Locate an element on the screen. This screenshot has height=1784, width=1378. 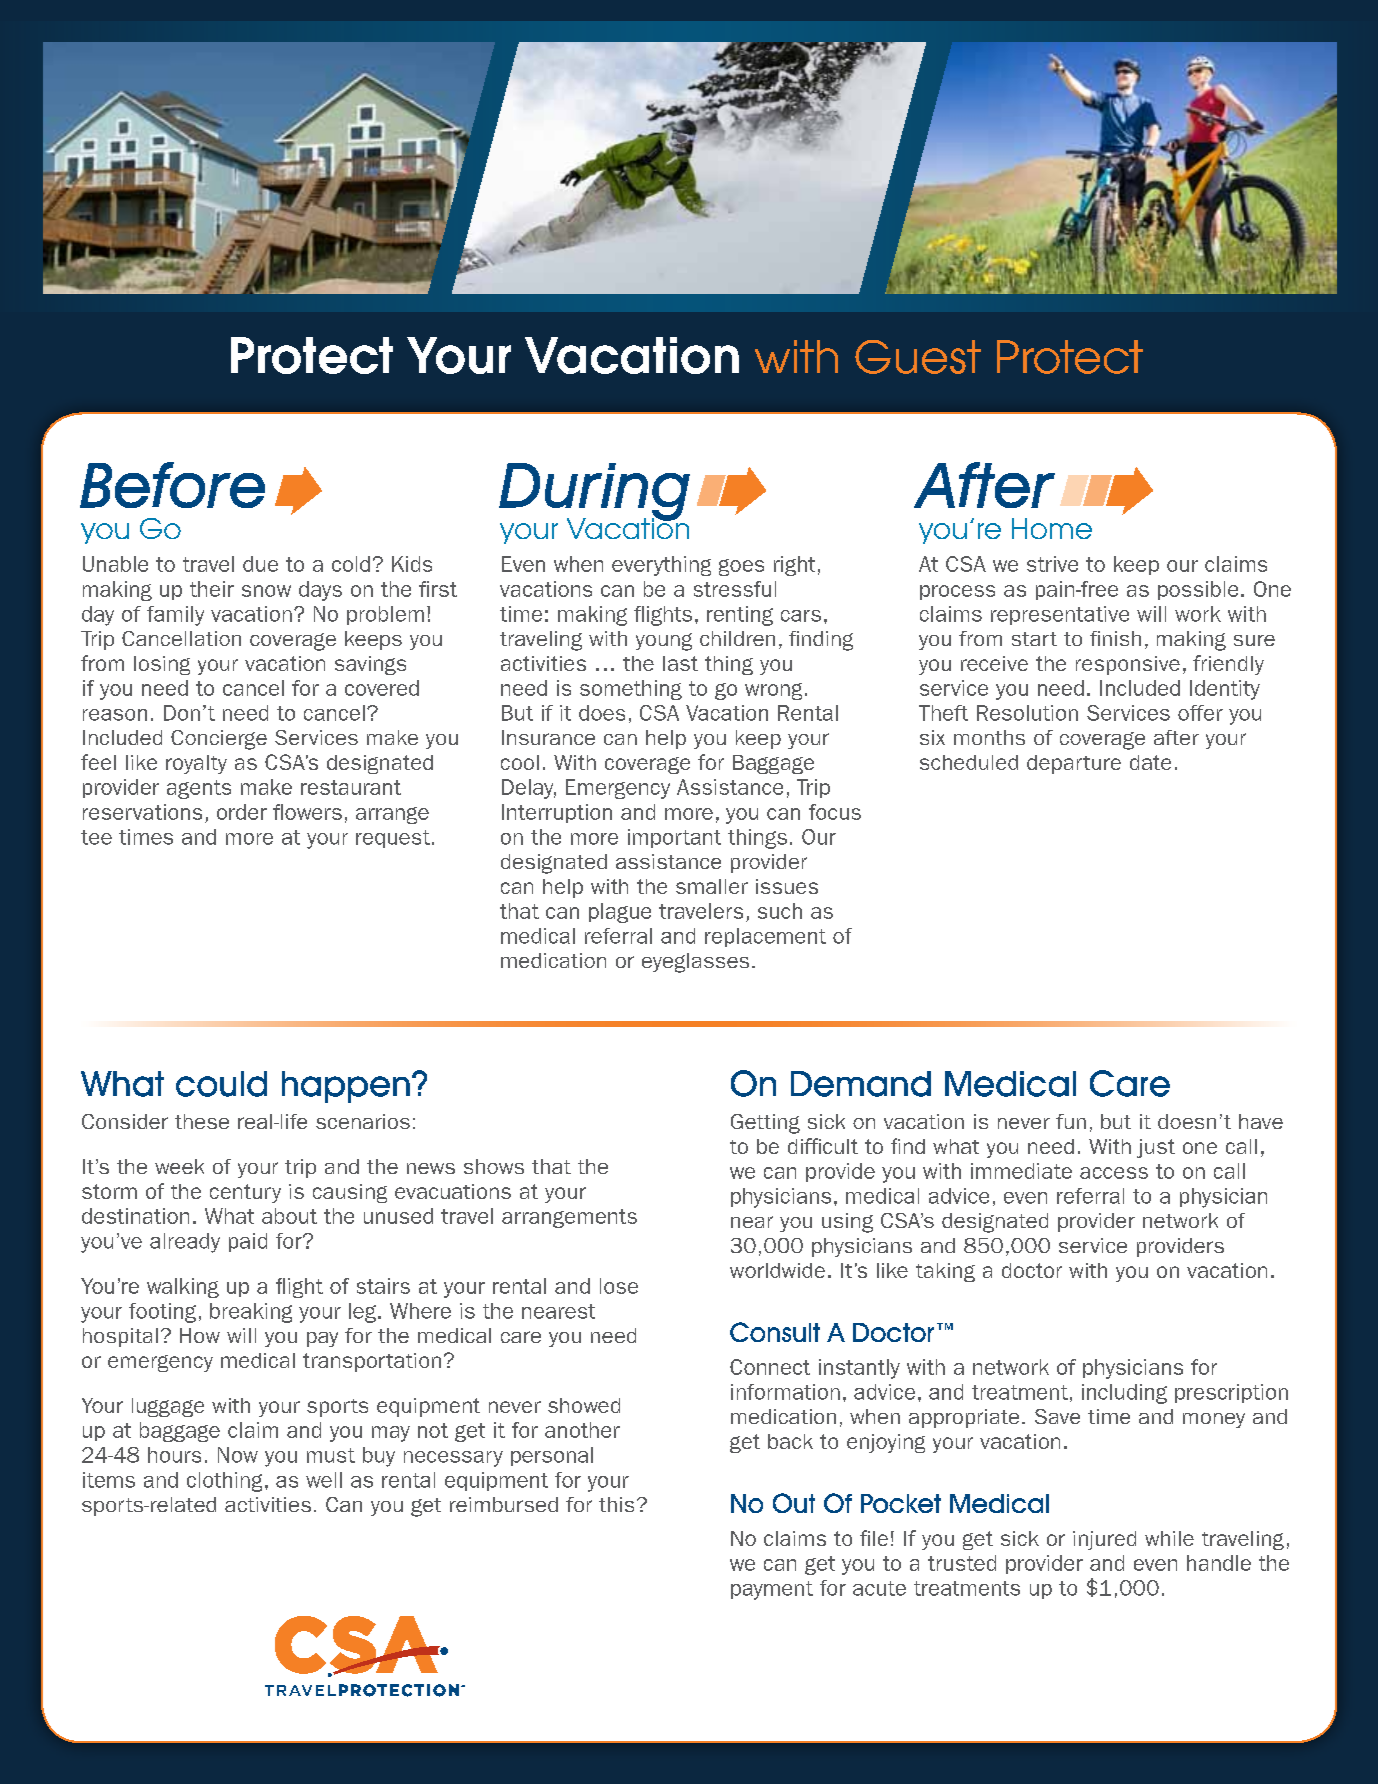
responsive is located at coordinates (1128, 665).
